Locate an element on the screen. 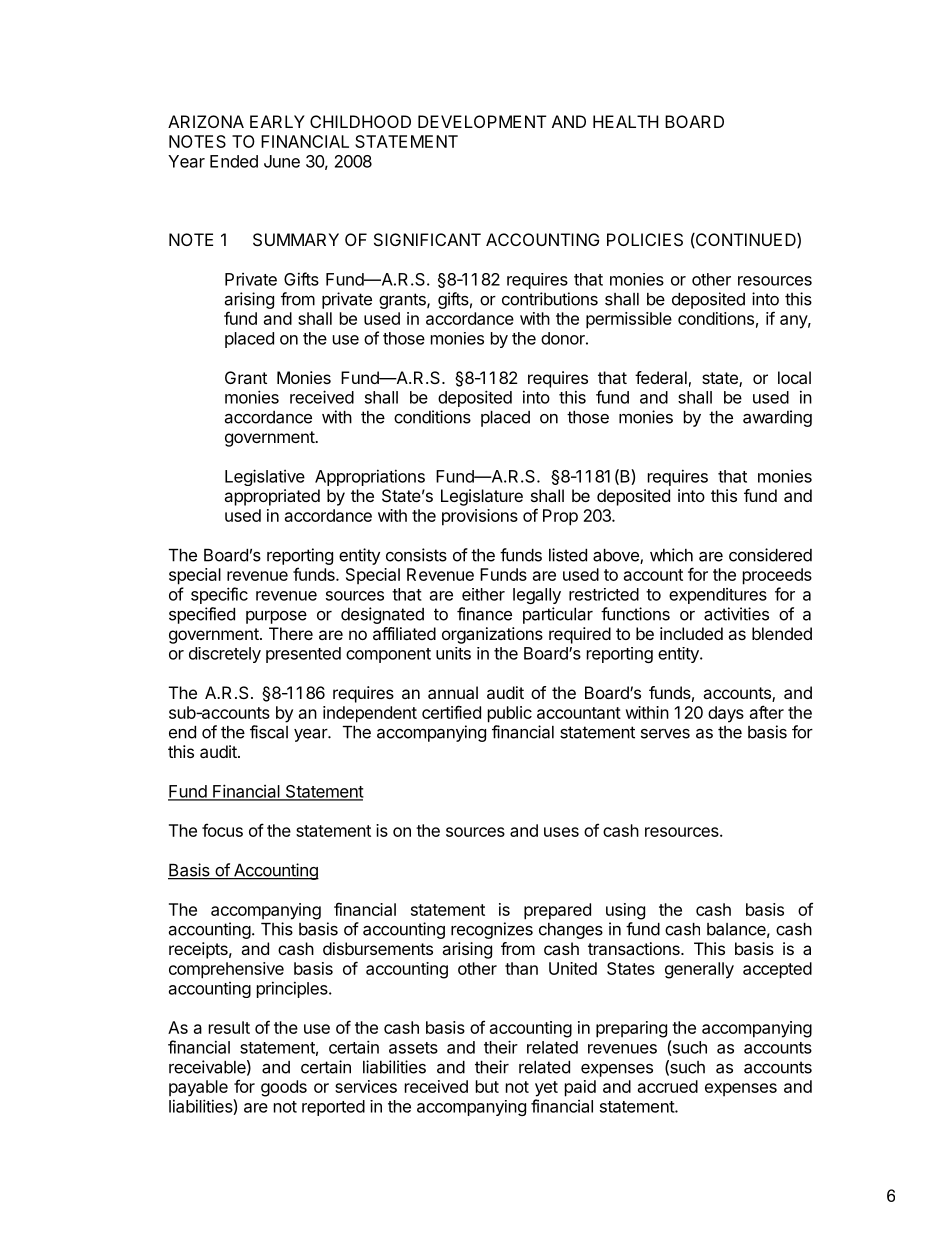  focus is located at coordinates (222, 830).
